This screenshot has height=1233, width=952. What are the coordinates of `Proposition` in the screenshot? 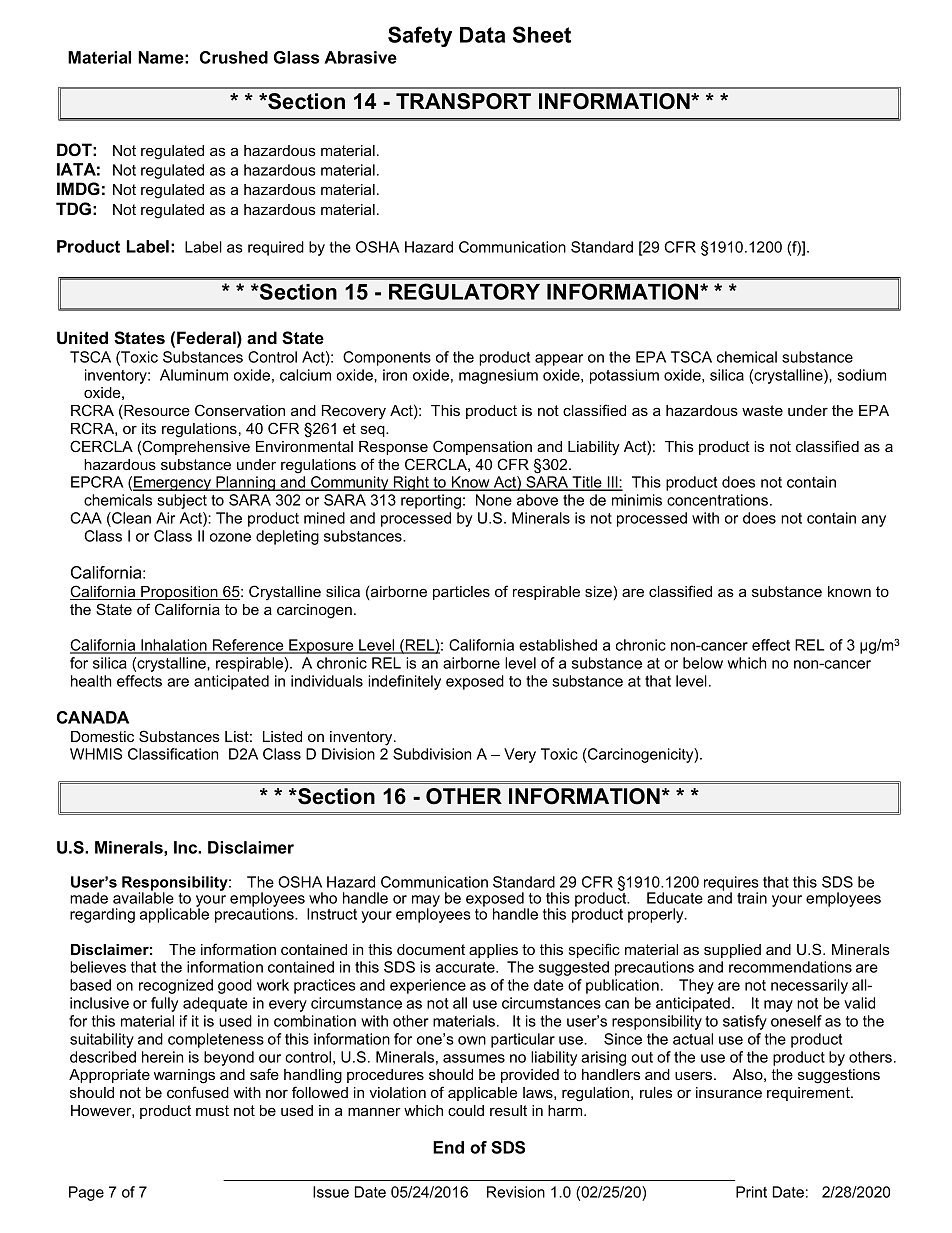 It's located at (179, 593).
